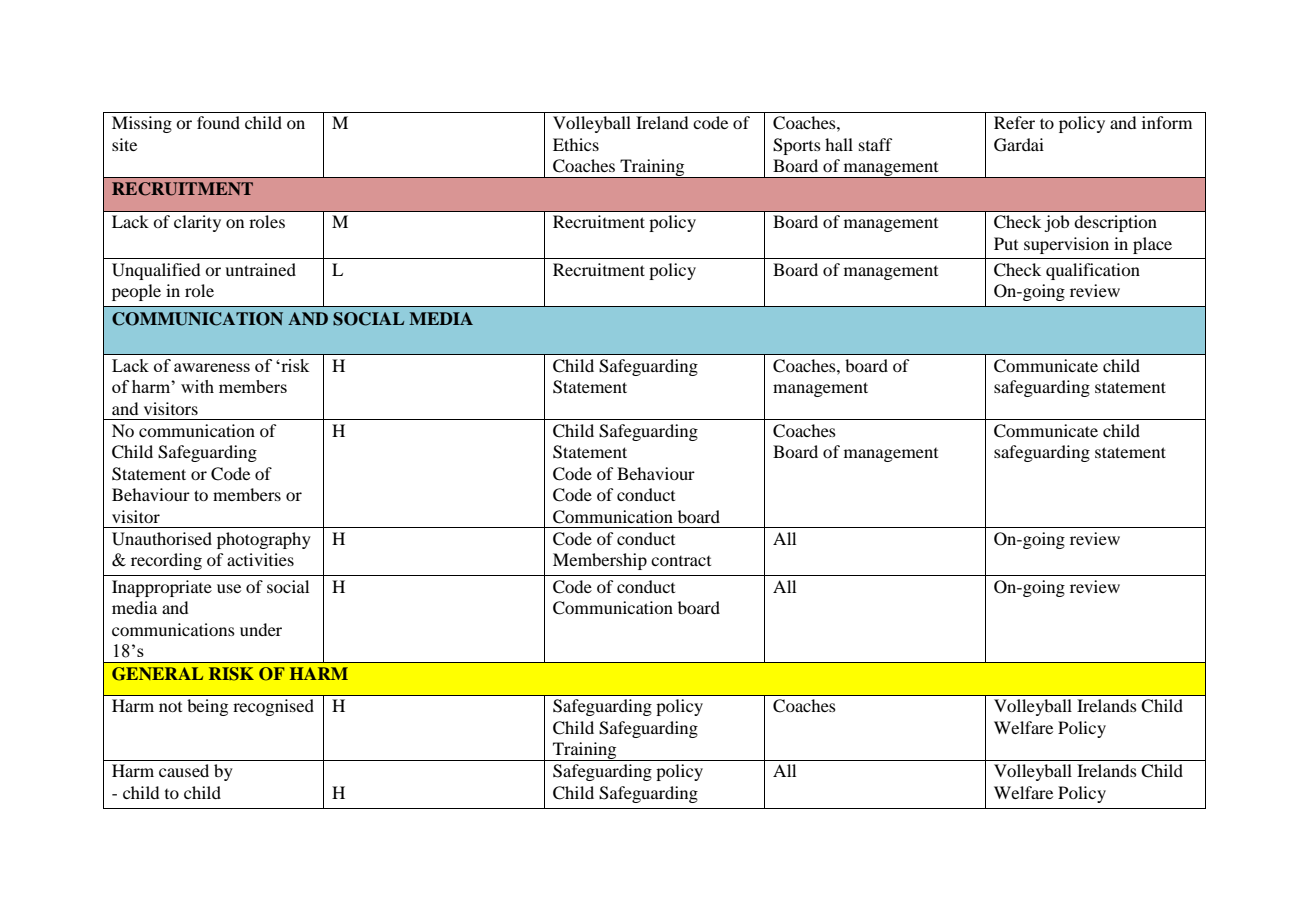 The image size is (1308, 924). I want to click on caused, so click(184, 770).
